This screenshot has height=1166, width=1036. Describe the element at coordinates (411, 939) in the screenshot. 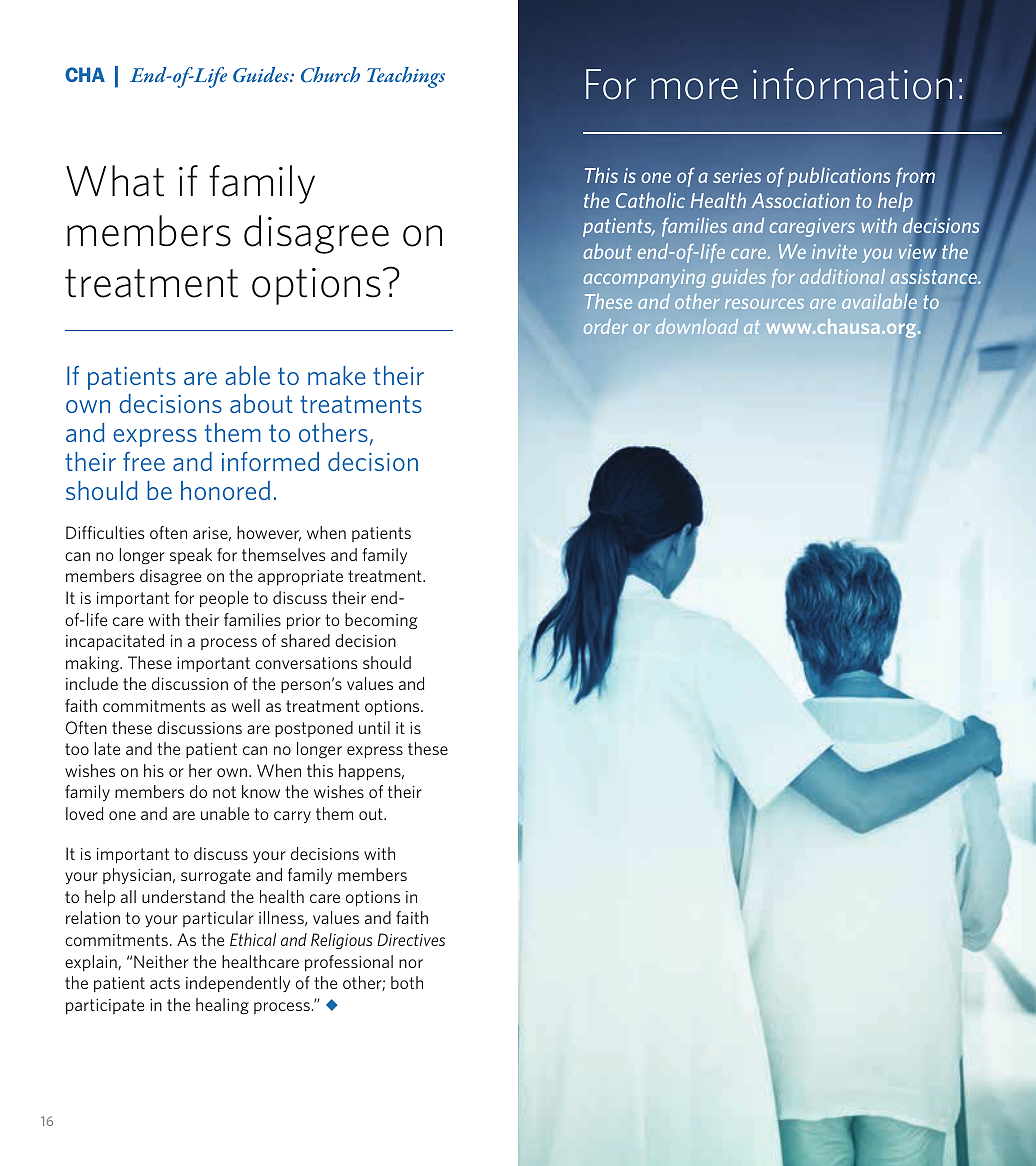

I see `Directives` at that location.
